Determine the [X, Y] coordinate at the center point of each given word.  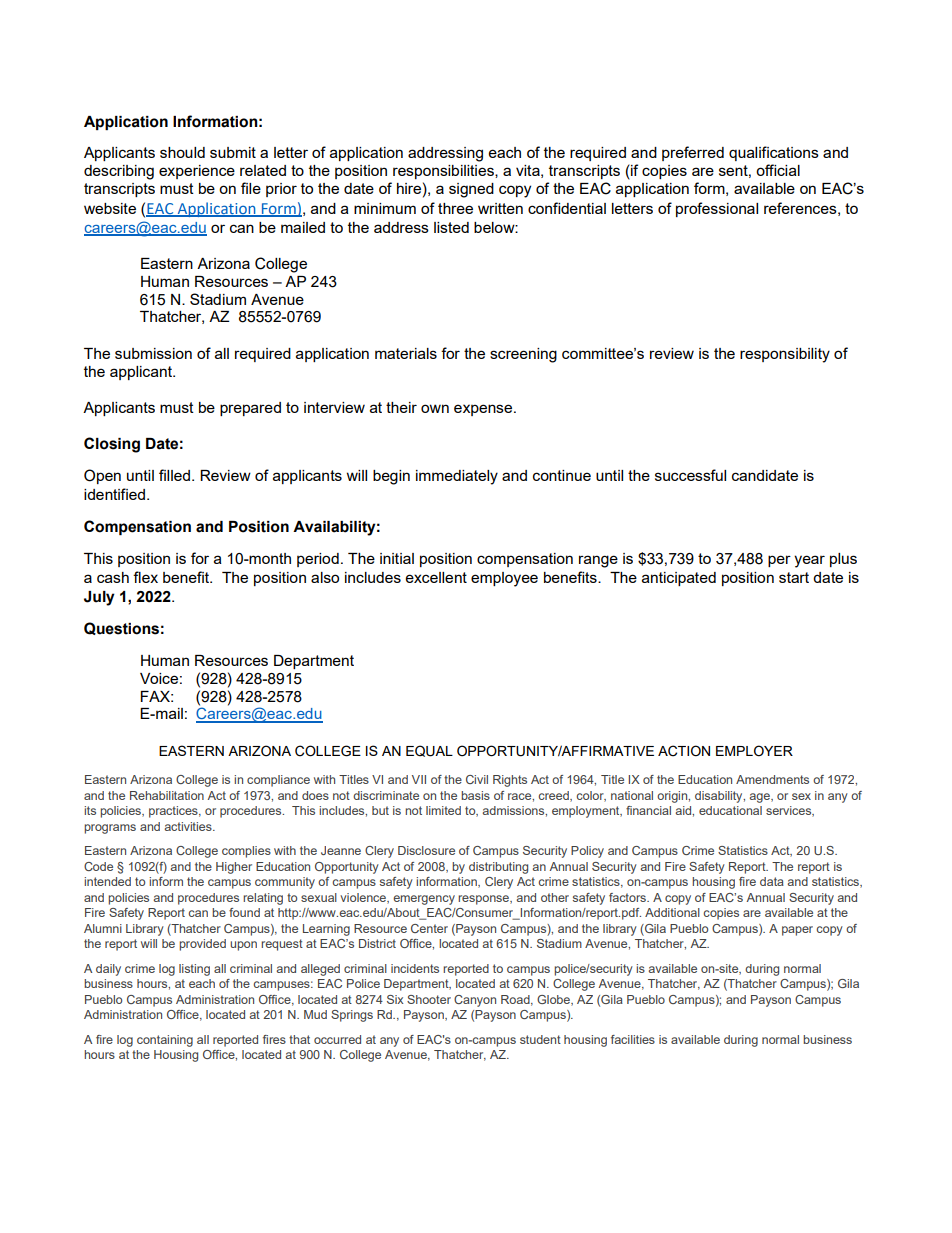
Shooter [429, 999]
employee [504, 579]
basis [475, 795]
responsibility [785, 355]
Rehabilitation [167, 795]
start [794, 577]
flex [145, 577]
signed [471, 190]
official [778, 170]
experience [197, 172]
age [761, 798]
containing [165, 1041]
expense [484, 410]
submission [153, 353]
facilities [633, 1039]
